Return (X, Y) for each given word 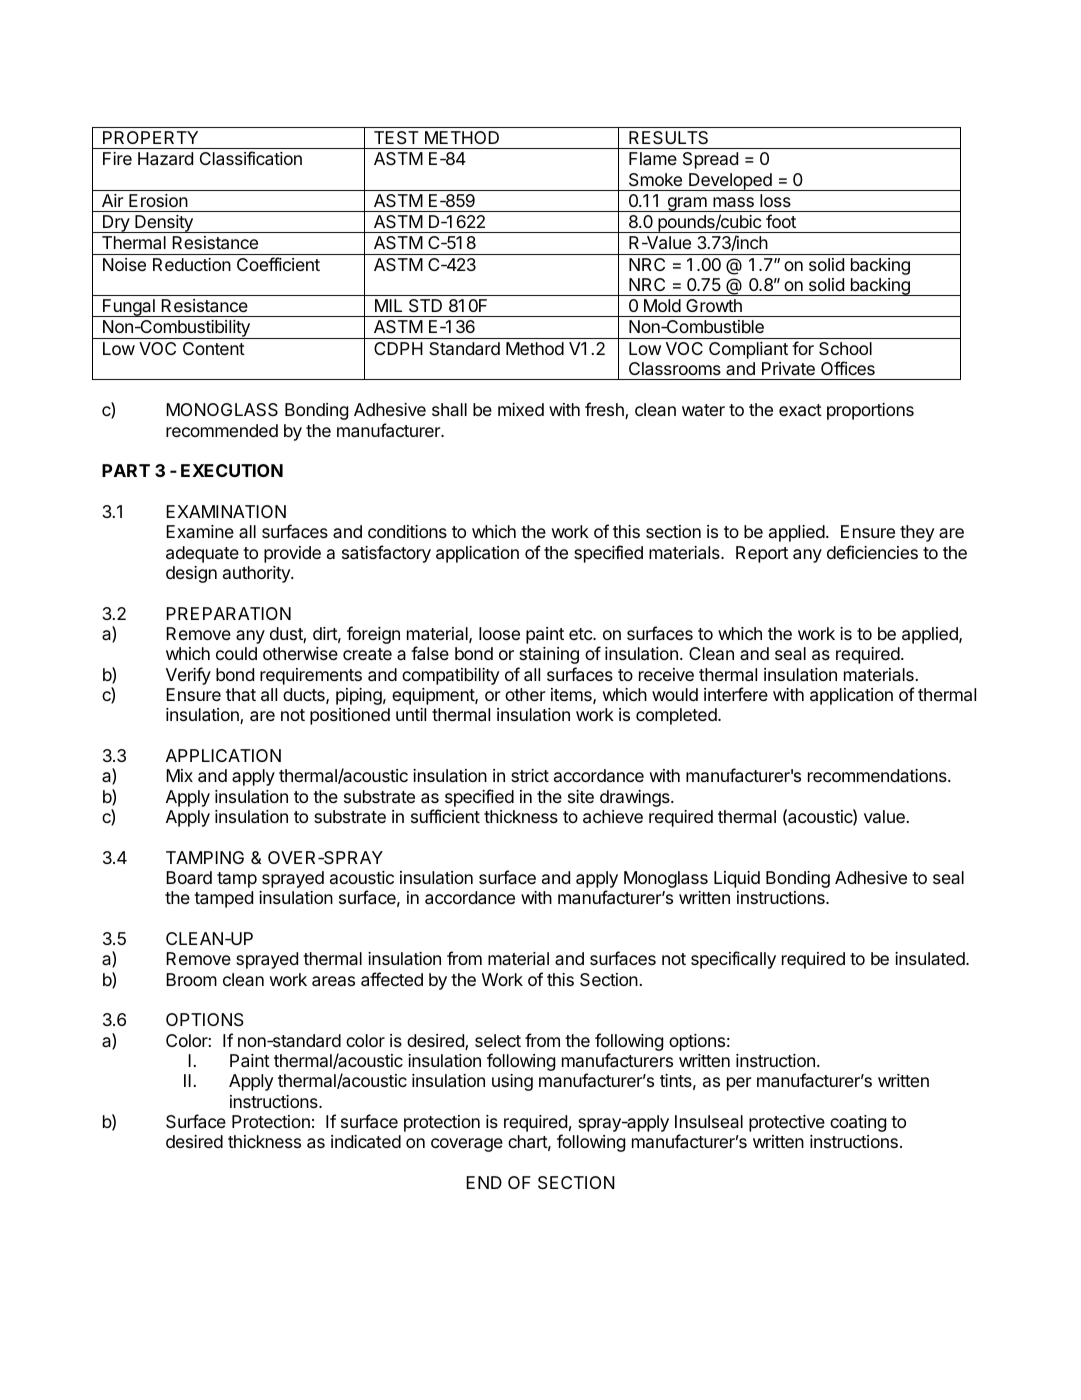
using (512, 1082)
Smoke (655, 180)
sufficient (445, 816)
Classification (251, 158)
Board (189, 877)
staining (549, 655)
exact (800, 410)
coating (858, 1123)
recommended (222, 430)
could (236, 653)
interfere (736, 694)
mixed (521, 409)
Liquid (737, 879)
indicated (366, 1142)
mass (733, 202)
